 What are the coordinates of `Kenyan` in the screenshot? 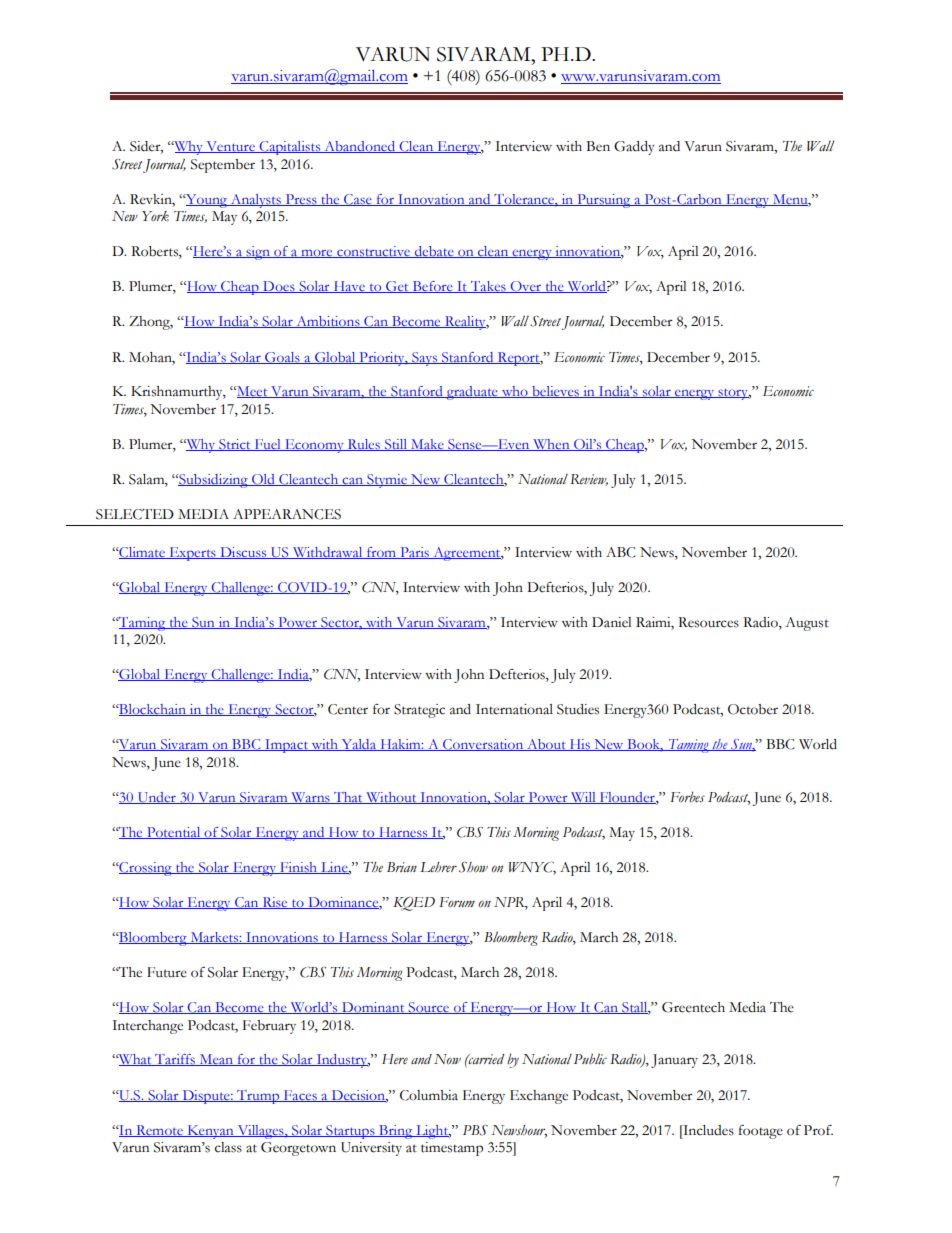 It's located at (210, 1132).
